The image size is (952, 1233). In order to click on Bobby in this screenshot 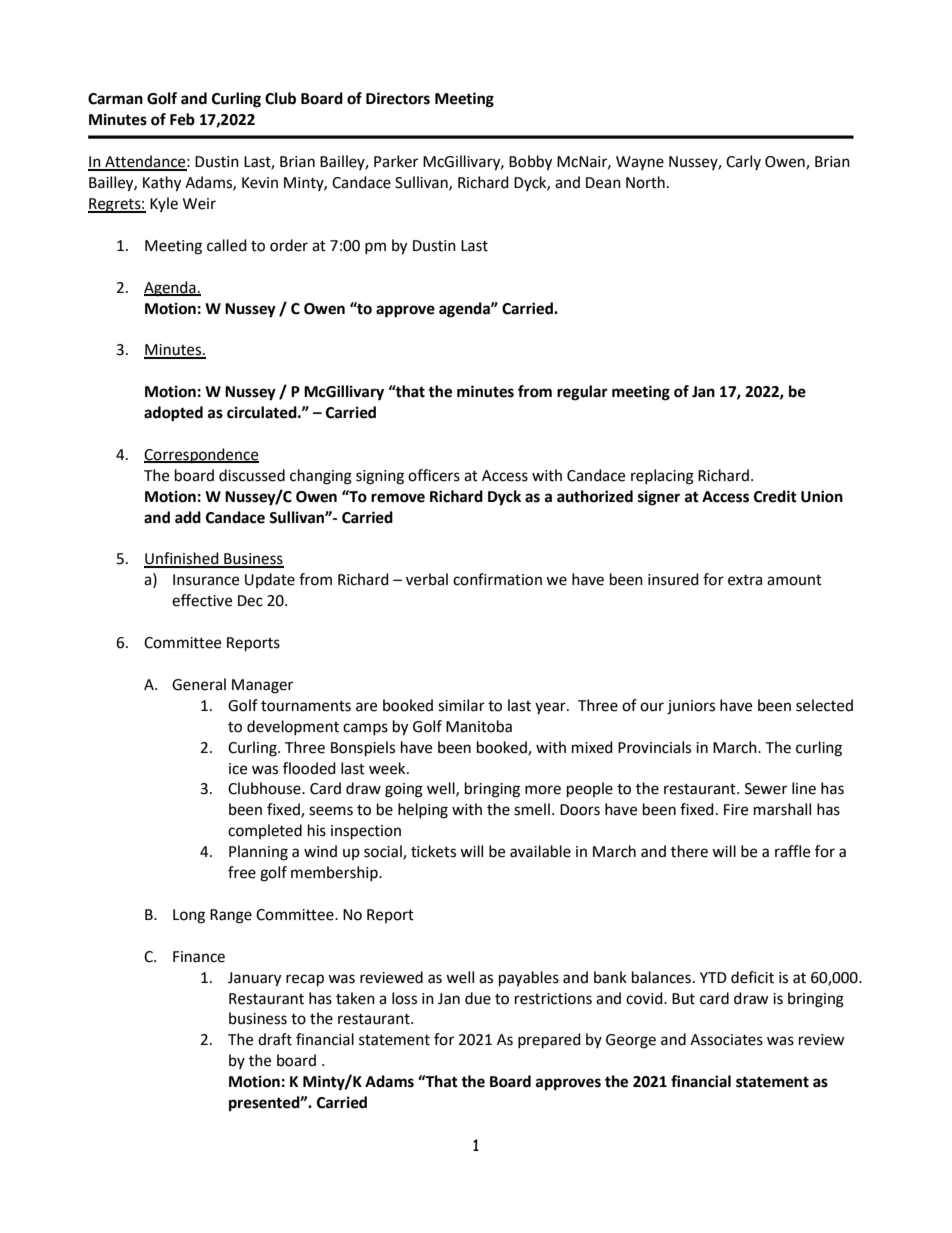, I will do `click(530, 163)`.
